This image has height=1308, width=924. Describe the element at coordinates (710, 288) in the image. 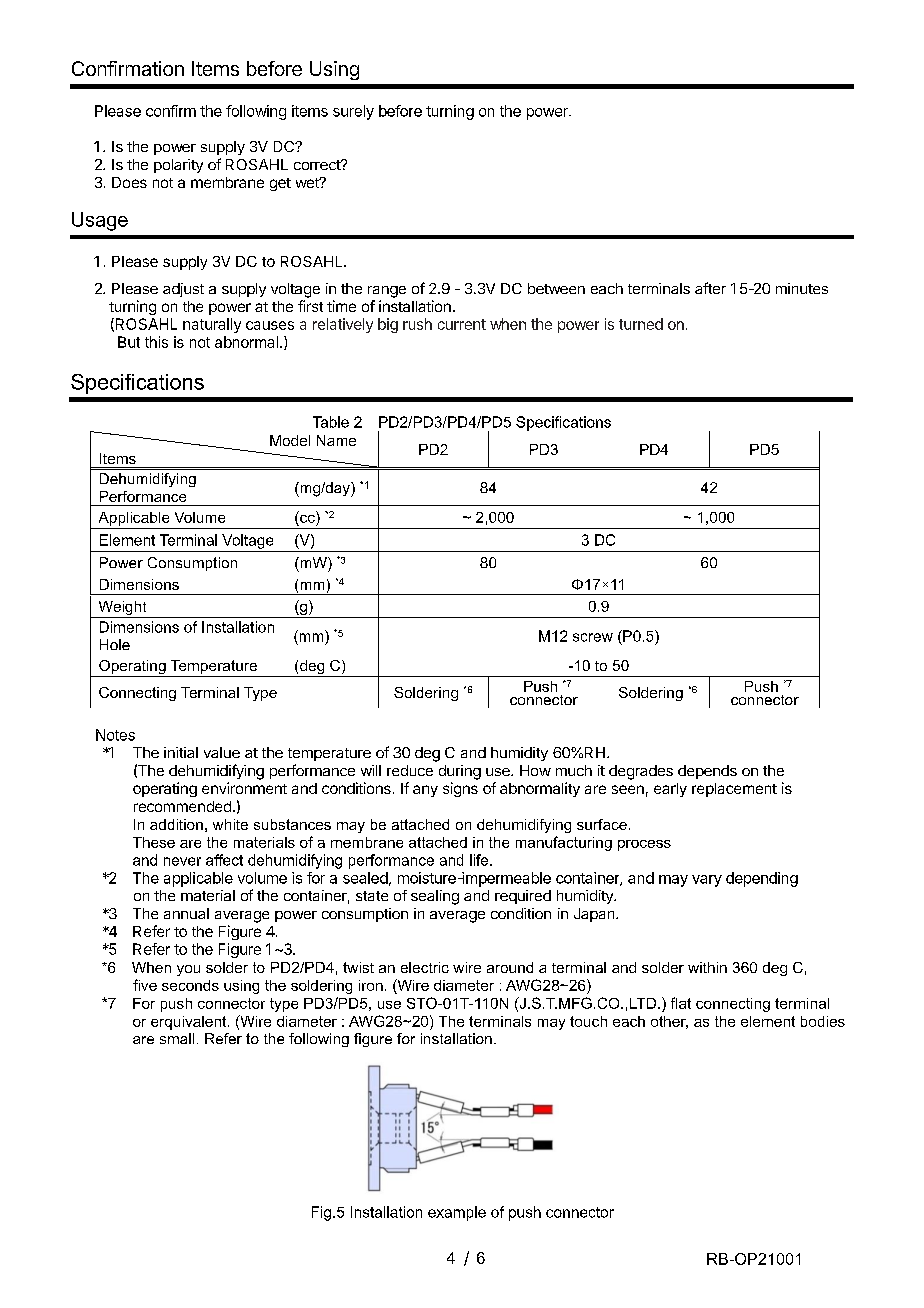

I see `after` at that location.
